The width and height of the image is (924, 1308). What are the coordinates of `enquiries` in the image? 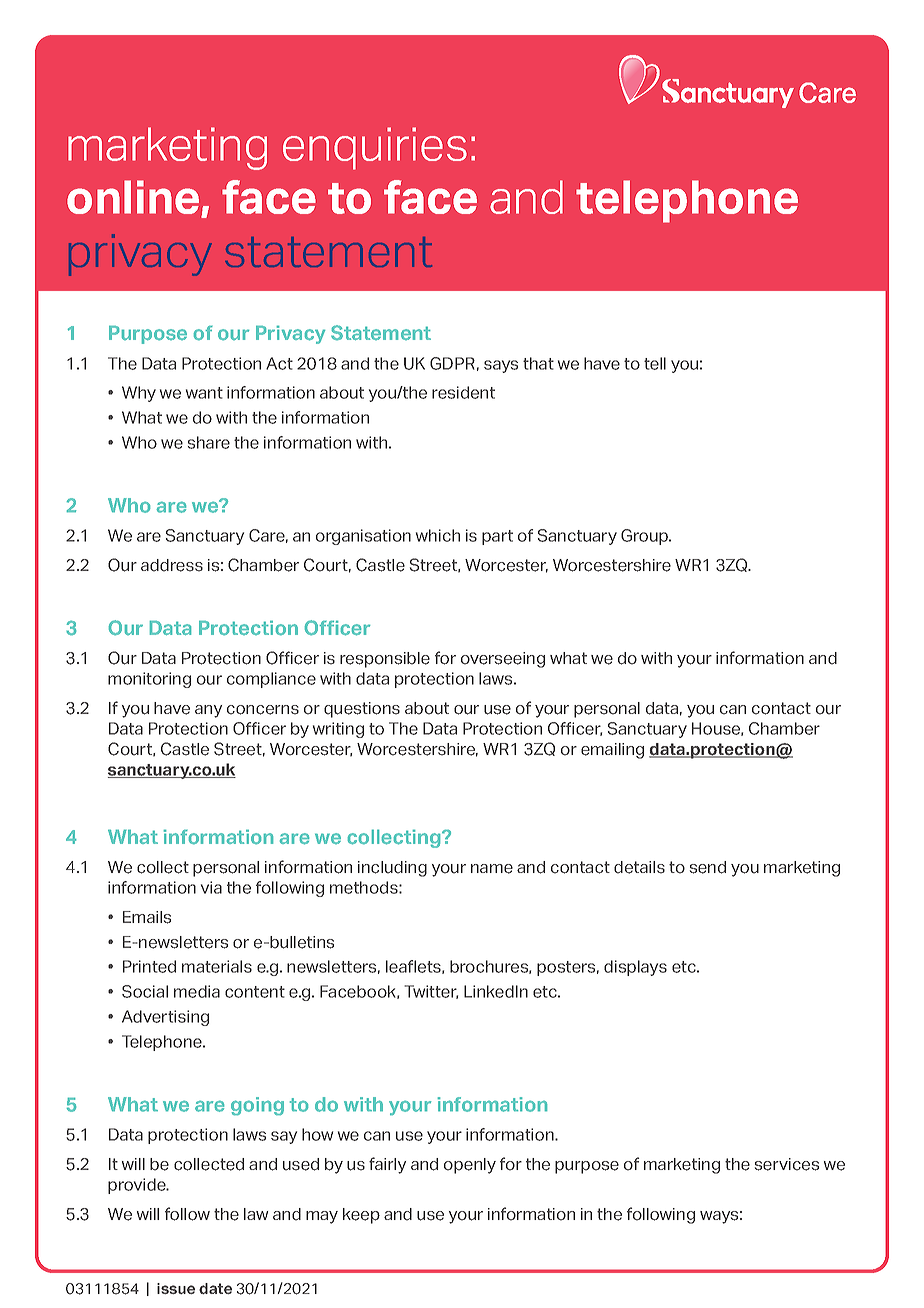 It's located at (375, 148).
